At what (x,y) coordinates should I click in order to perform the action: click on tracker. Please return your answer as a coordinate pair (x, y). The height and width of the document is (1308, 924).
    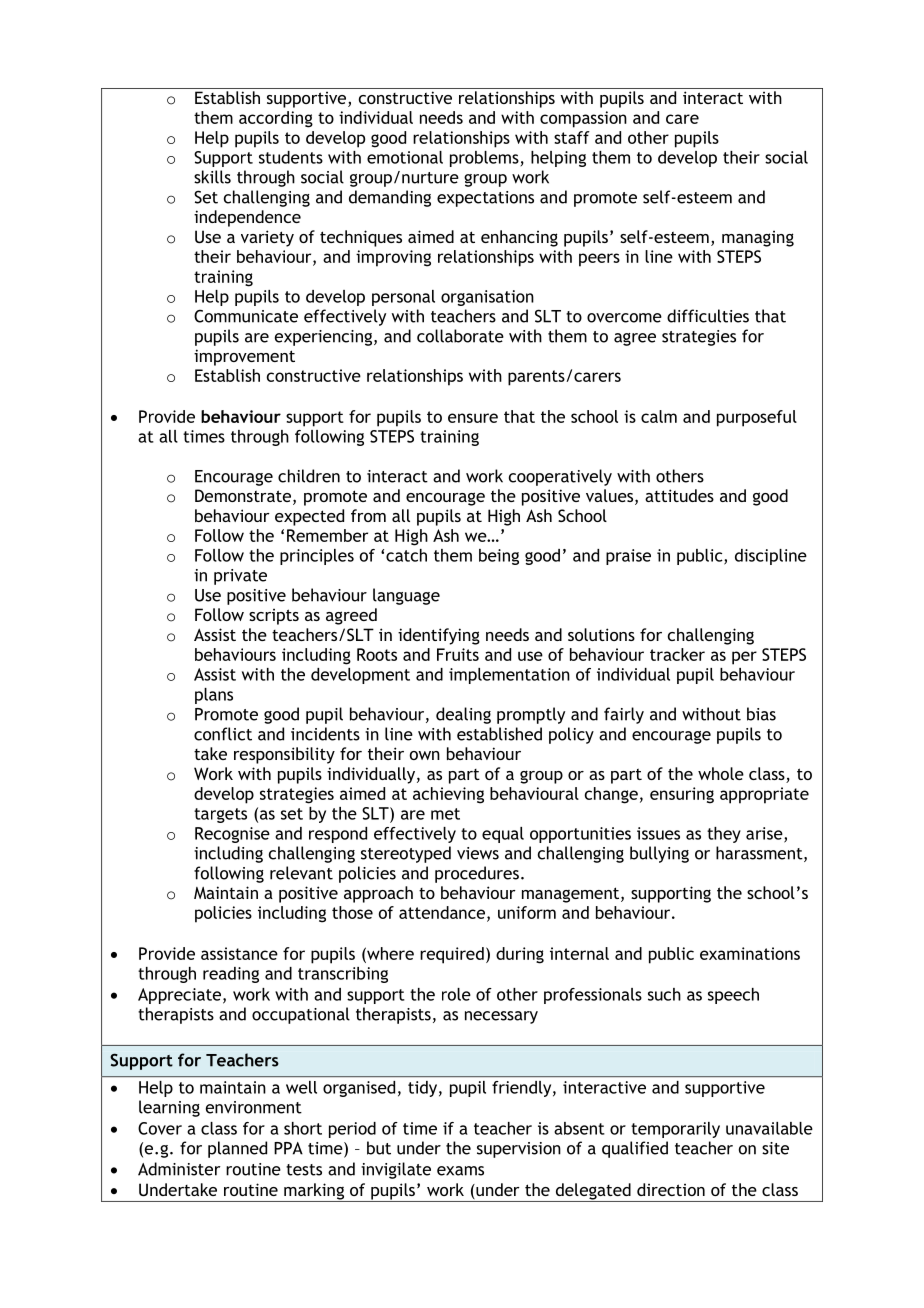
    Looking at the image, I should click on (677, 654).
